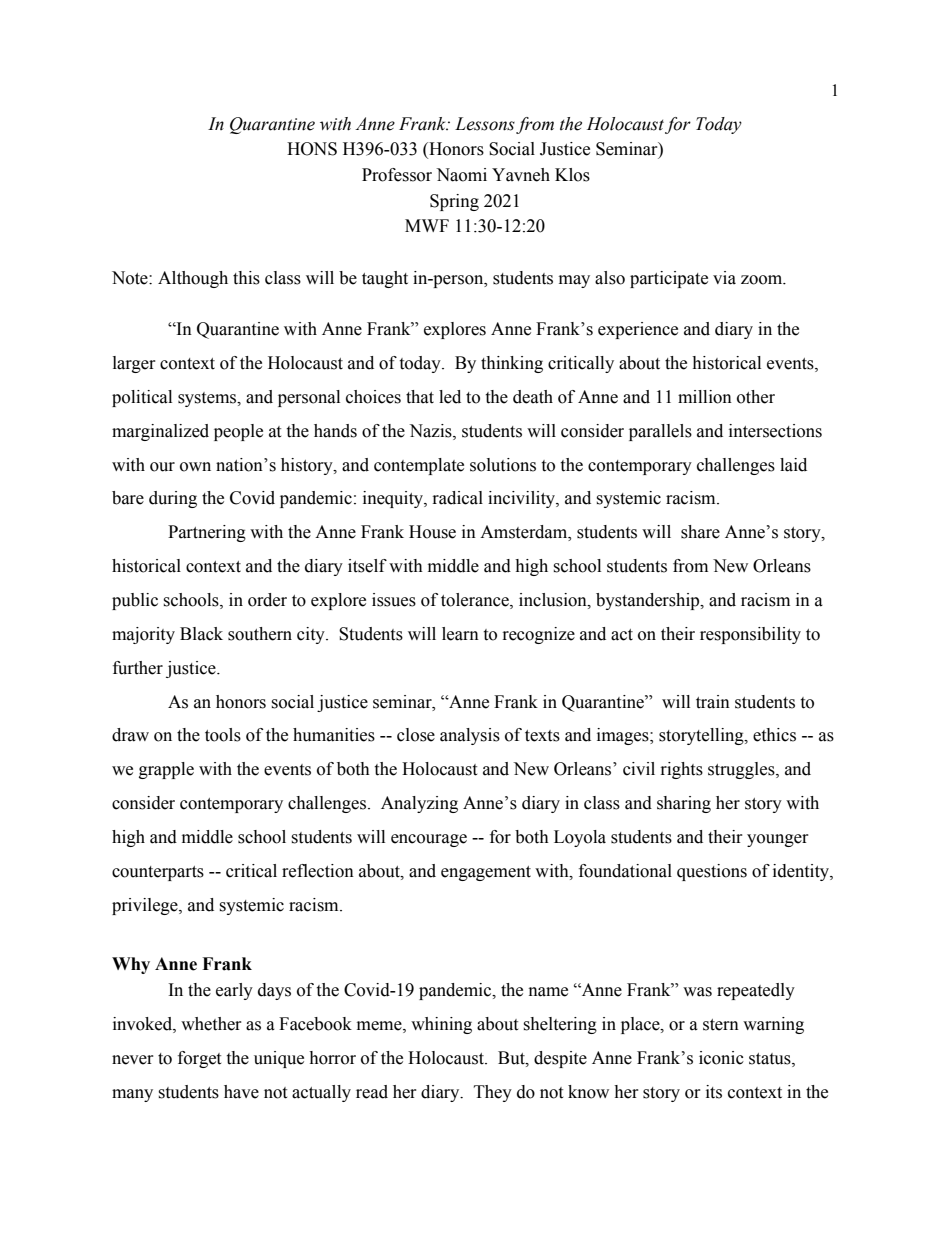 Image resolution: width=952 pixels, height=1233 pixels. Describe the element at coordinates (724, 278) in the screenshot. I see `via` at that location.
